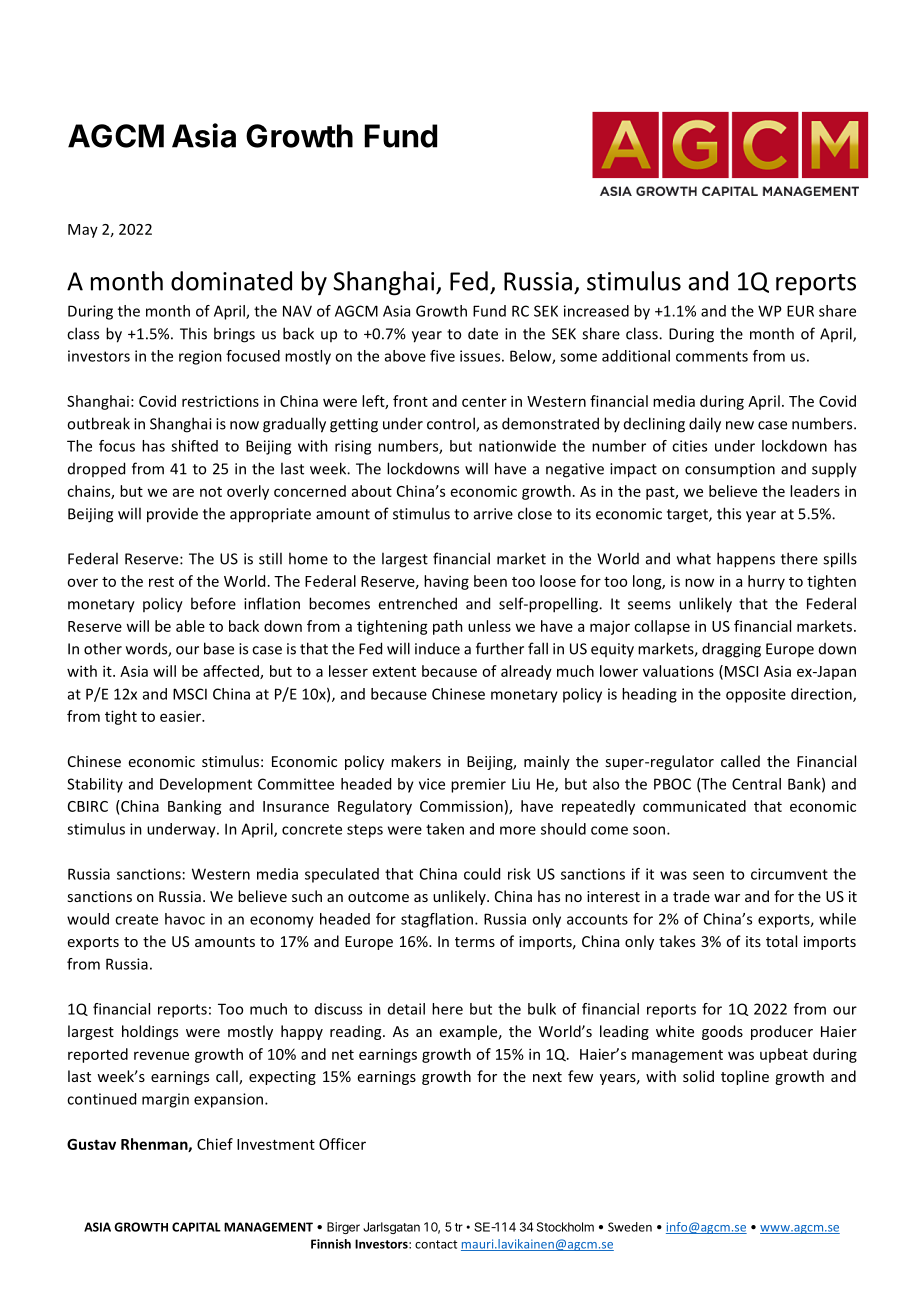 Image resolution: width=924 pixels, height=1308 pixels. What do you see at coordinates (231, 281) in the document?
I see `dominated` at bounding box center [231, 281].
